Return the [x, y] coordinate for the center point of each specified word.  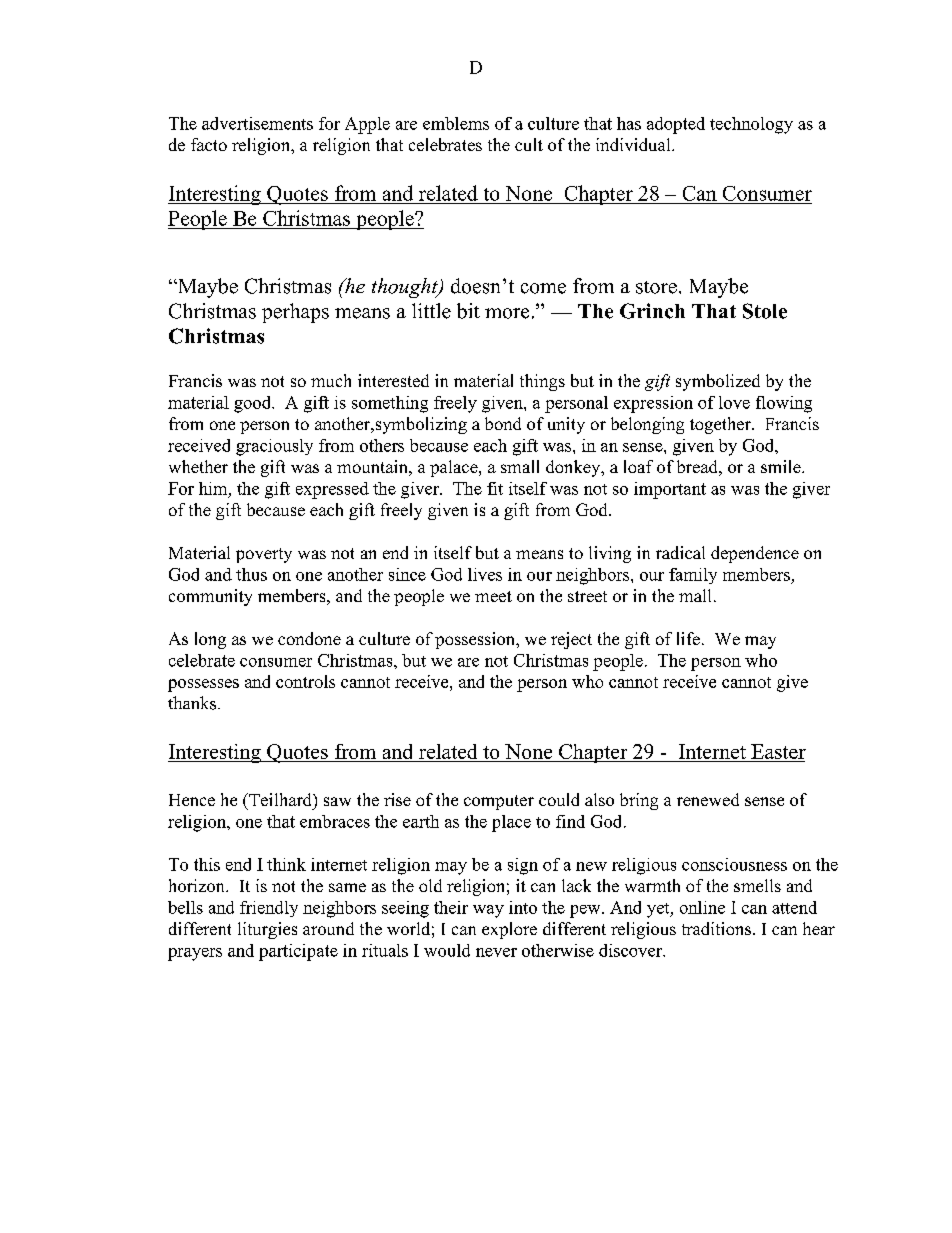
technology [751, 125]
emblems [456, 123]
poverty [264, 555]
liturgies [267, 930]
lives [485, 574]
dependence [755, 554]
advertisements [257, 123]
